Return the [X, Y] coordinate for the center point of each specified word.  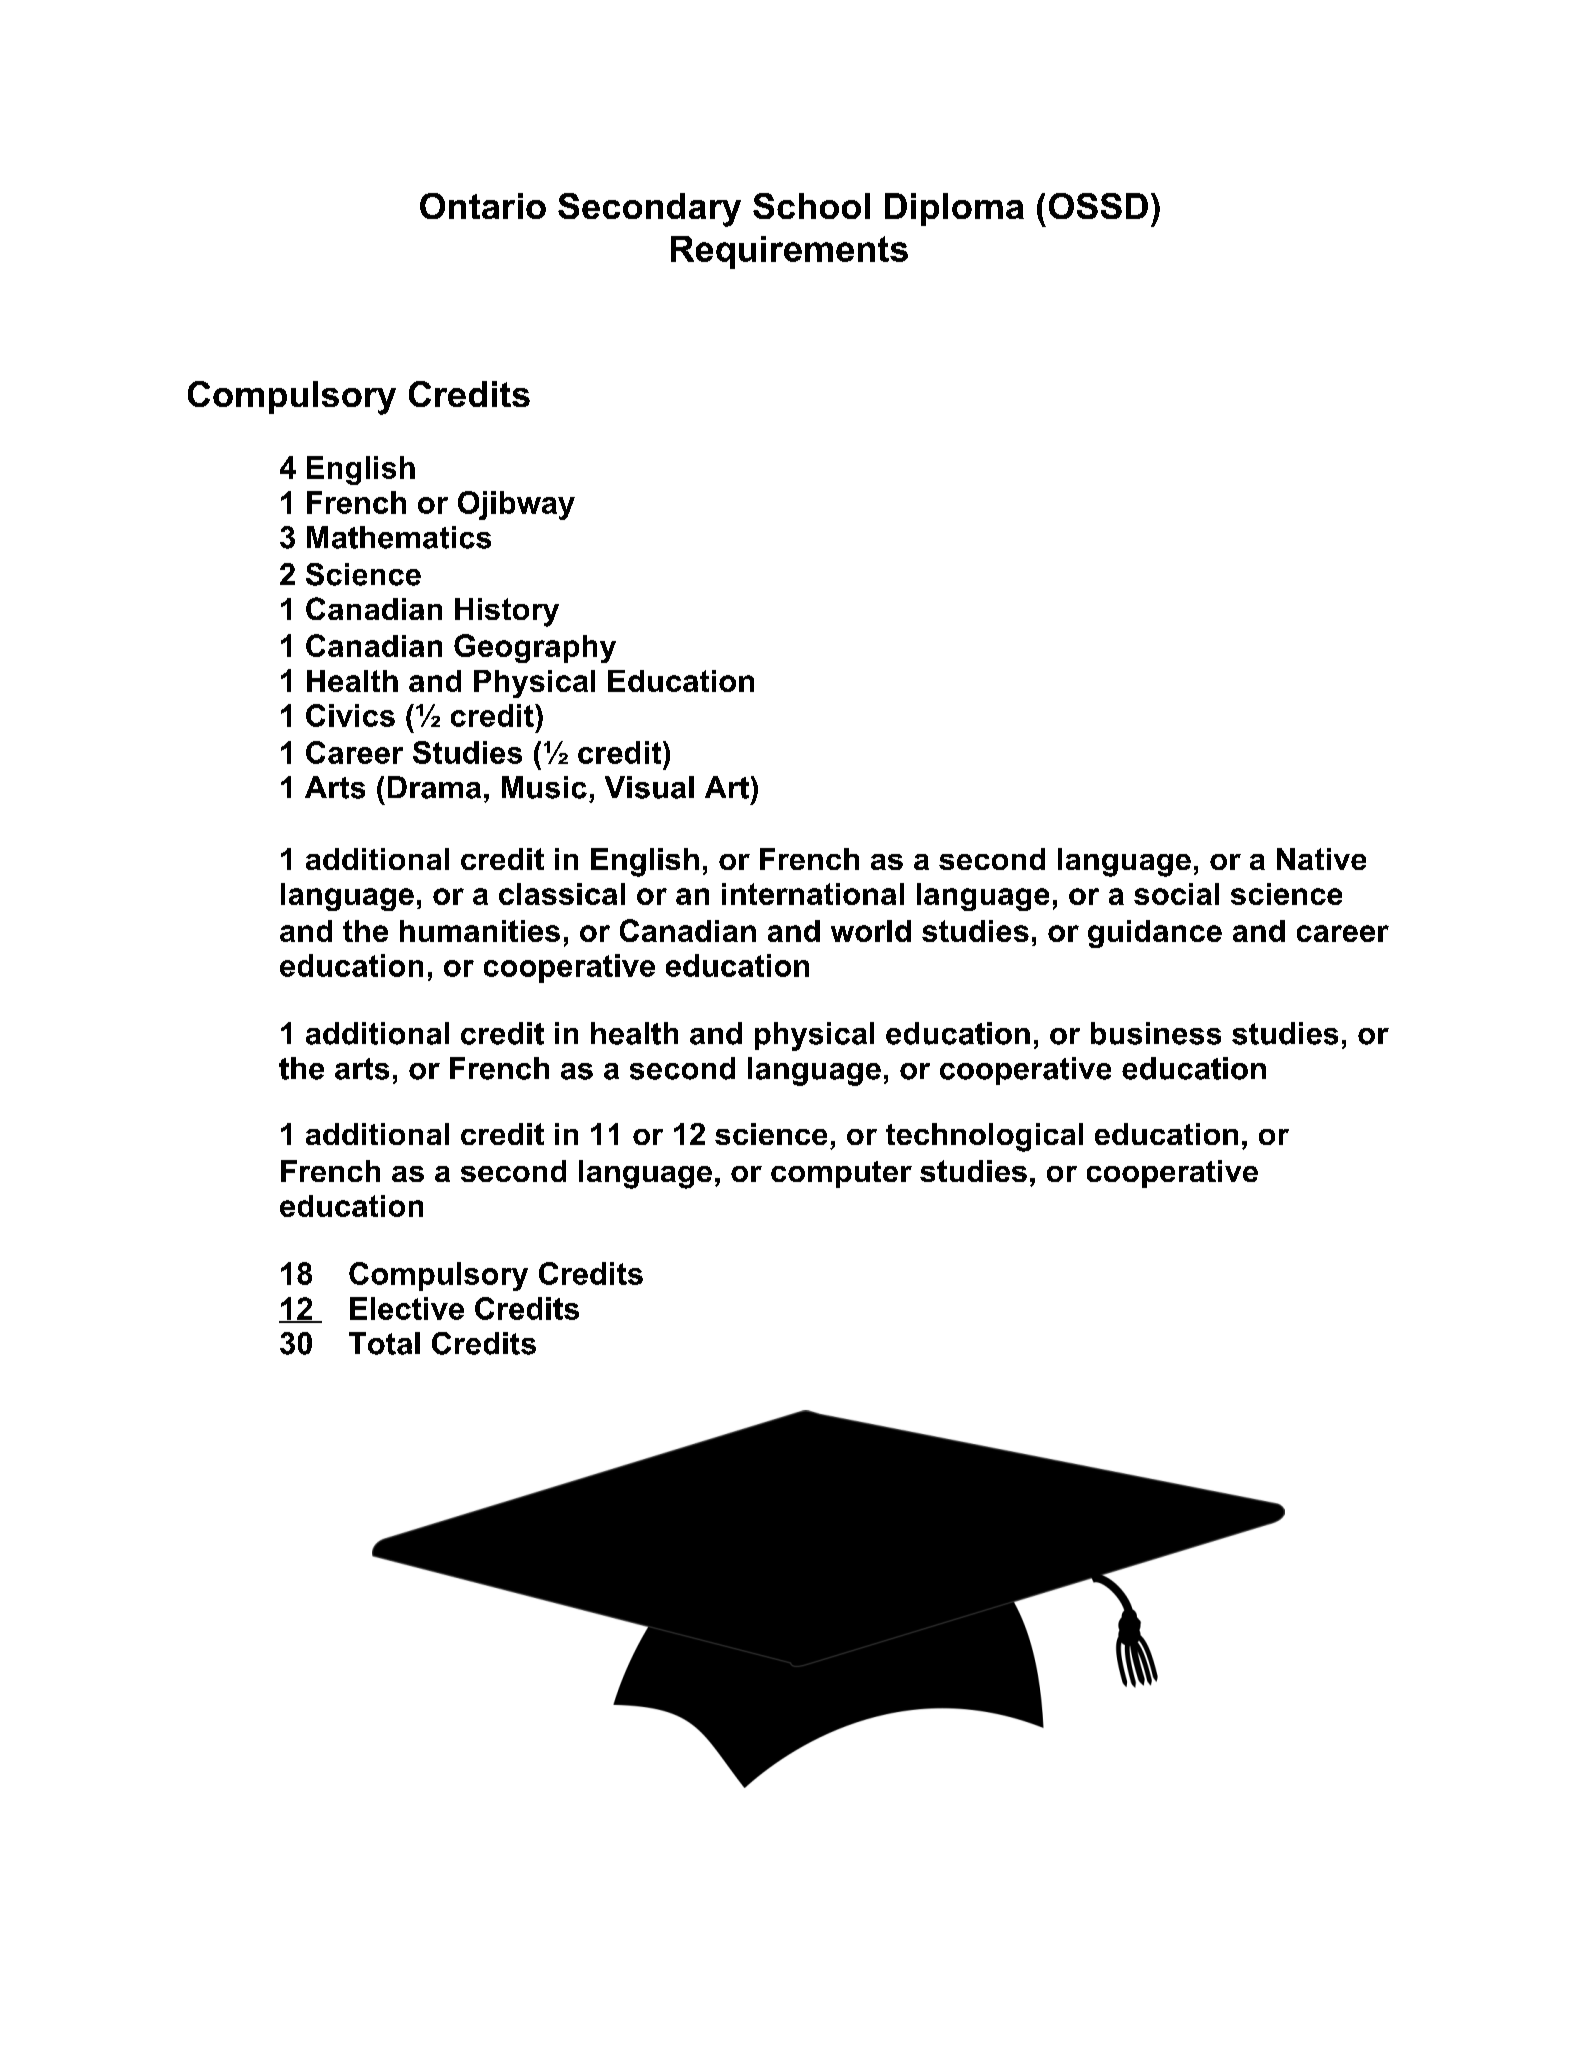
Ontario [483, 206]
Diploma [954, 209]
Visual [649, 787]
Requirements [789, 252]
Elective [407, 1308]
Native [1321, 859]
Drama [434, 787]
